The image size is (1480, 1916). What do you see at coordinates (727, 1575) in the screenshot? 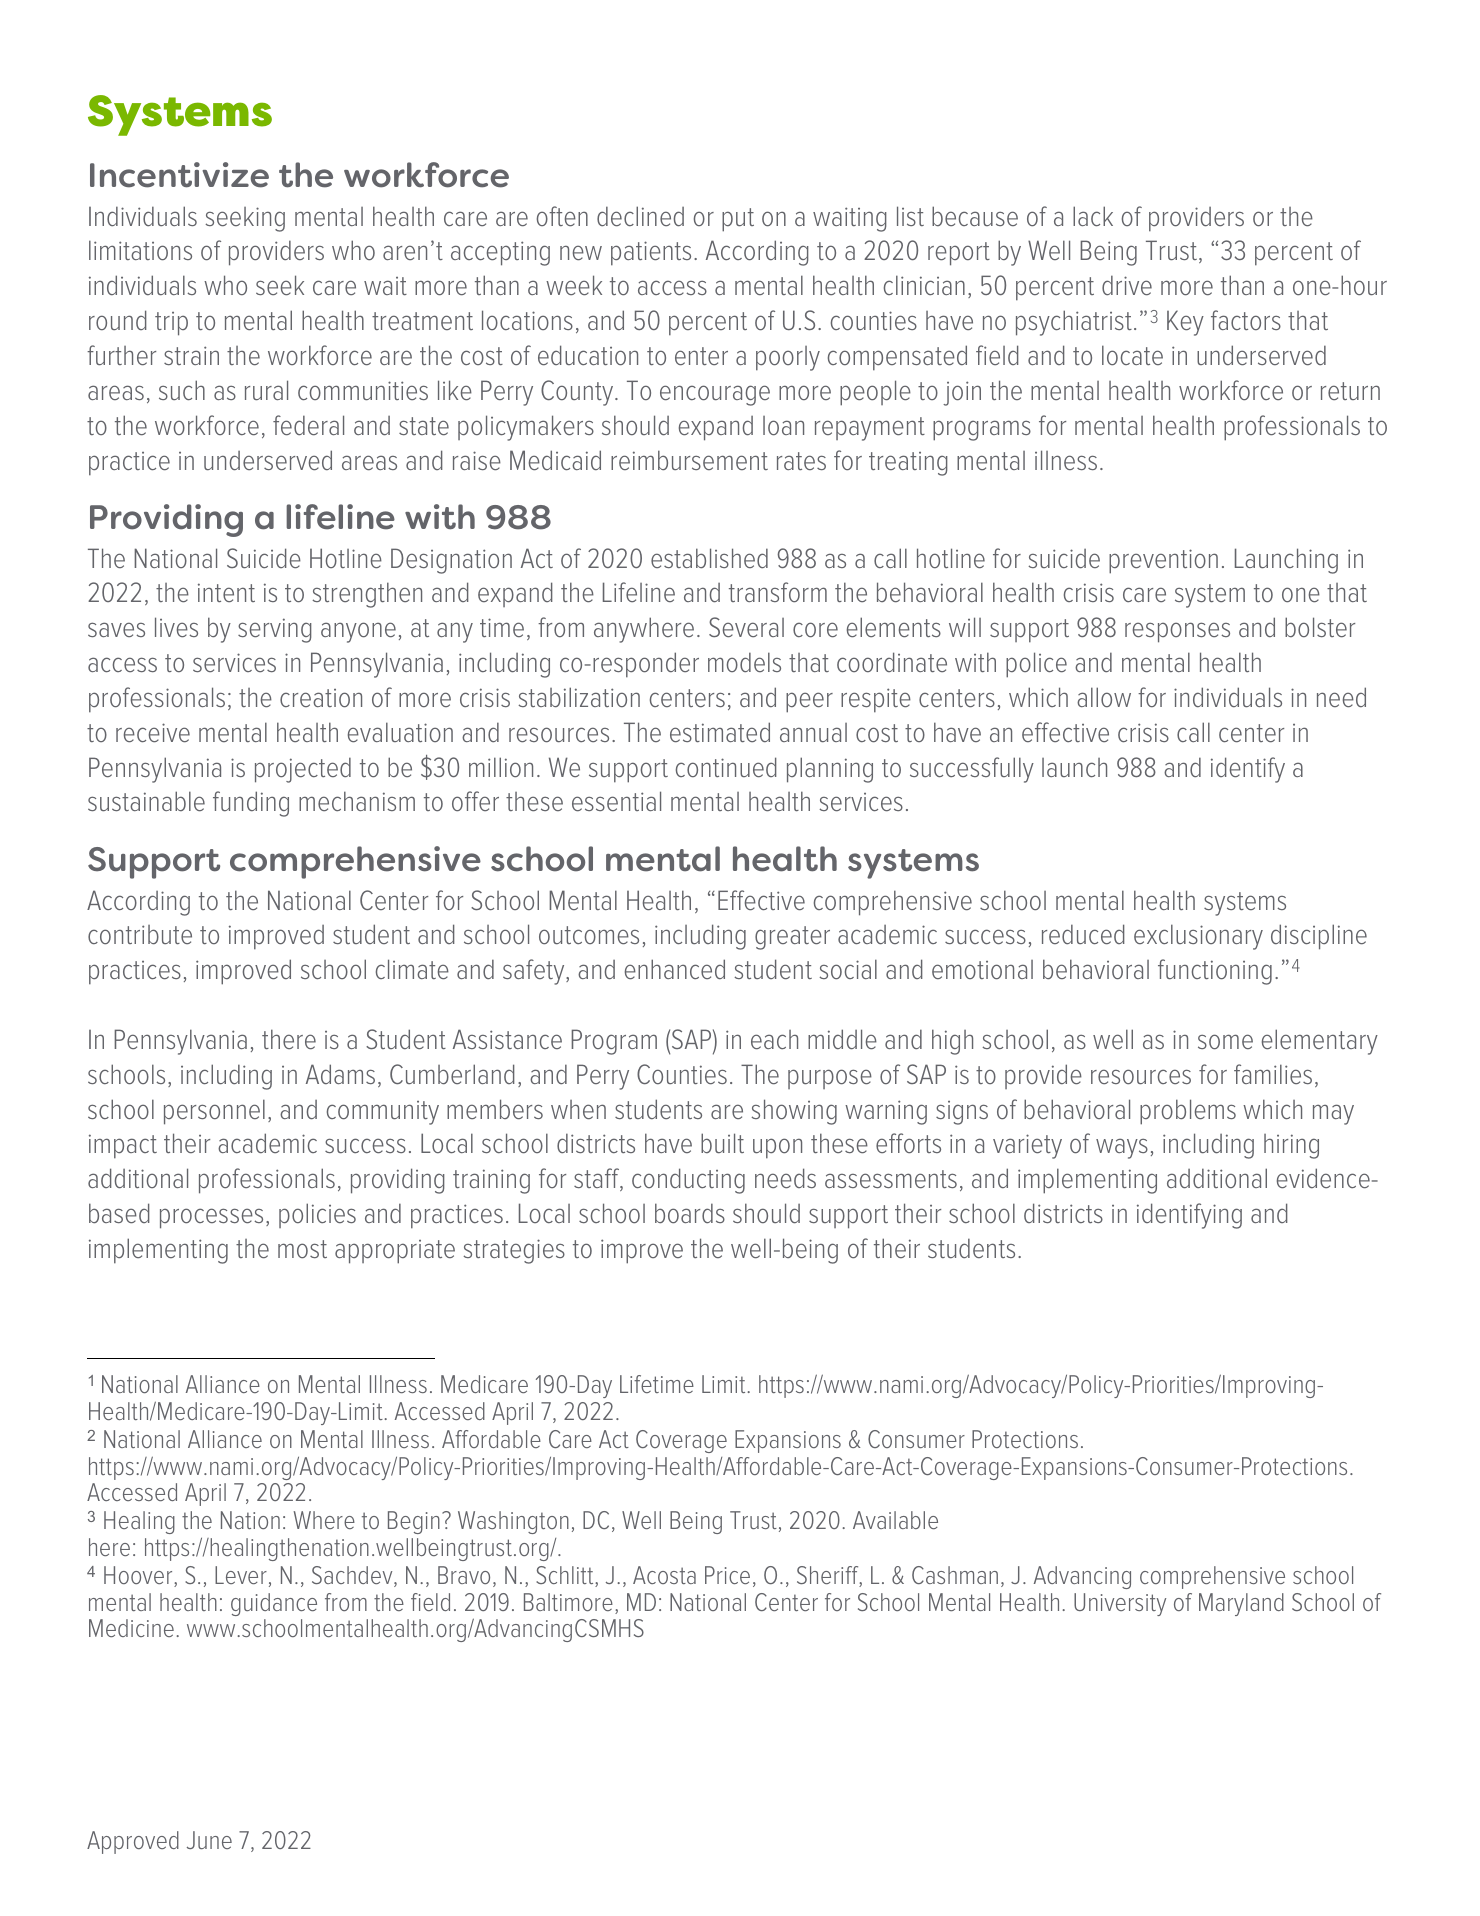
I see `Price` at bounding box center [727, 1575].
